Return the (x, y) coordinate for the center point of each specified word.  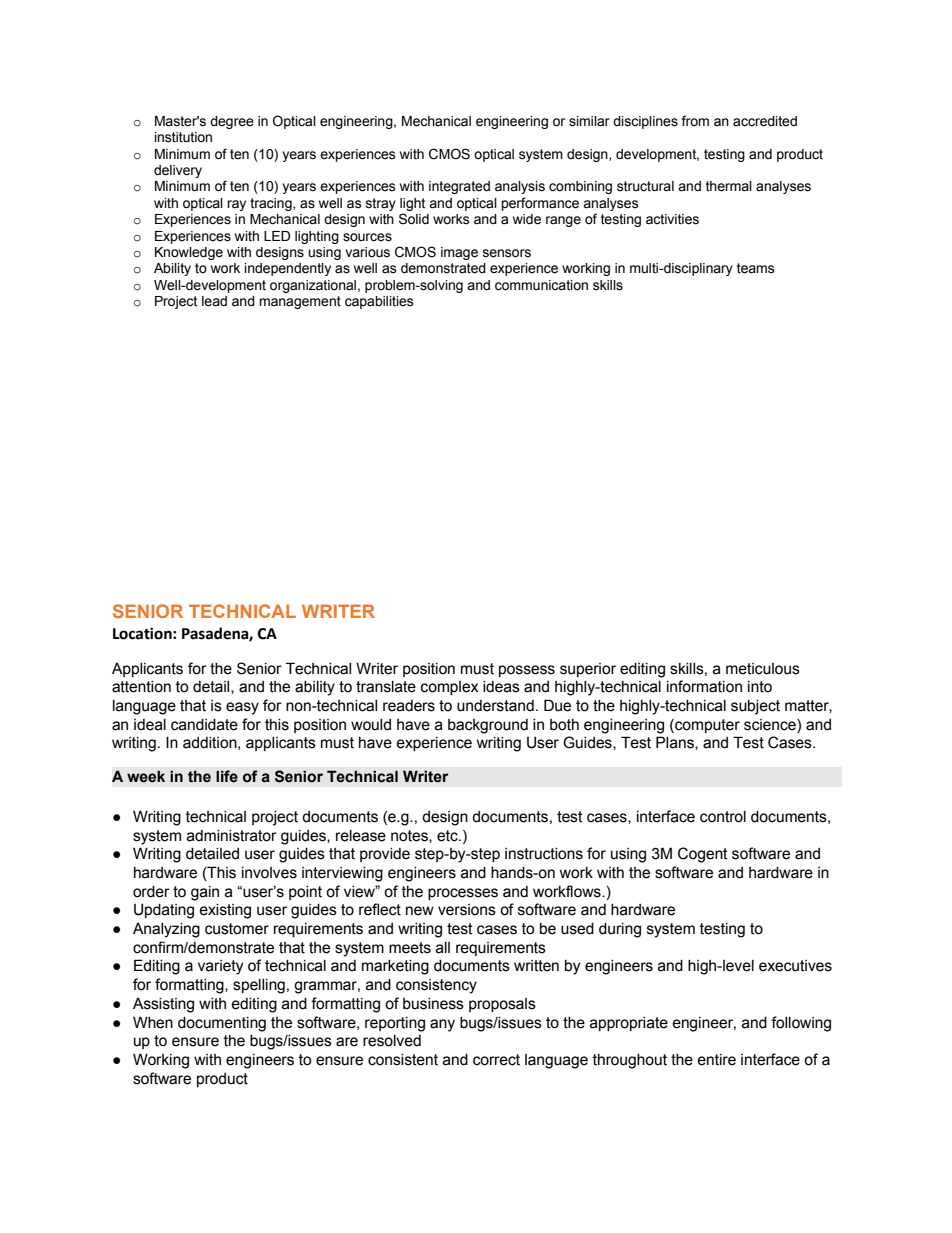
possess (527, 671)
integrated (459, 187)
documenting (222, 1024)
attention (141, 687)
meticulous (763, 669)
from (695, 121)
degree (232, 122)
